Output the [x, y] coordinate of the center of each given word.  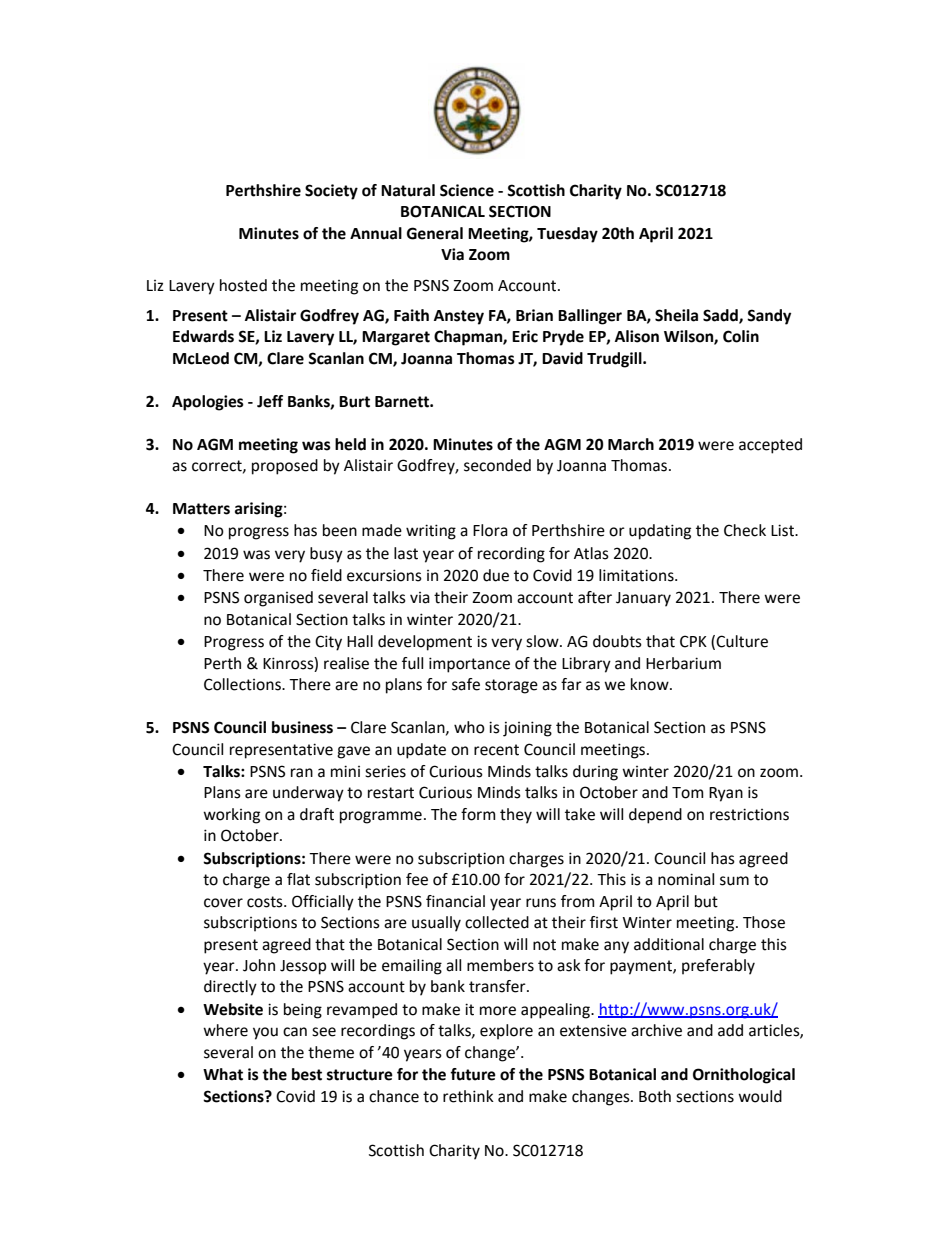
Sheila [676, 315]
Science [467, 190]
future [473, 1074]
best [307, 1074]
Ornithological [744, 1076]
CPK [693, 641]
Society [331, 192]
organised [278, 599]
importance [469, 665]
